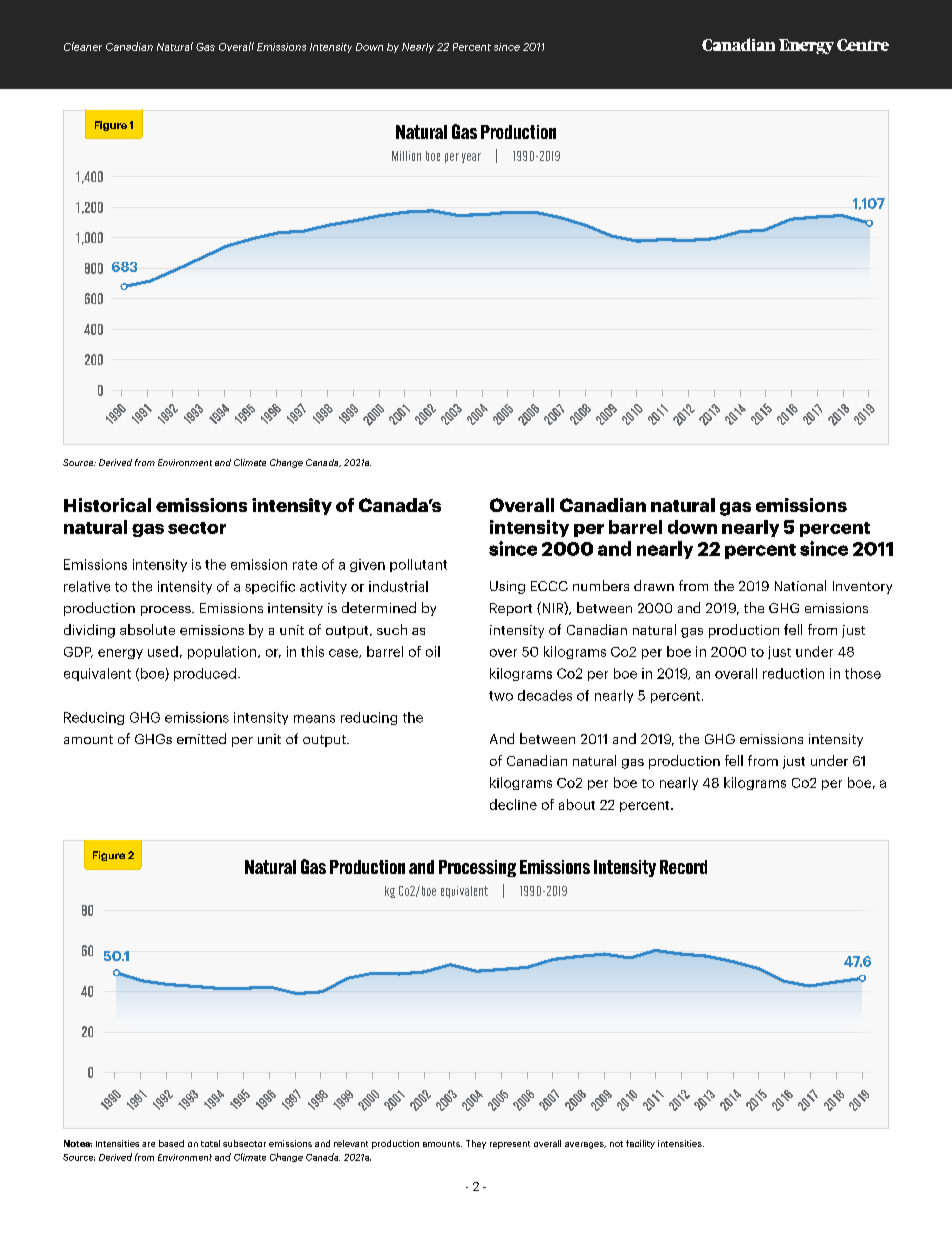  What do you see at coordinates (171, 1143) in the document?
I see `based` at bounding box center [171, 1143].
